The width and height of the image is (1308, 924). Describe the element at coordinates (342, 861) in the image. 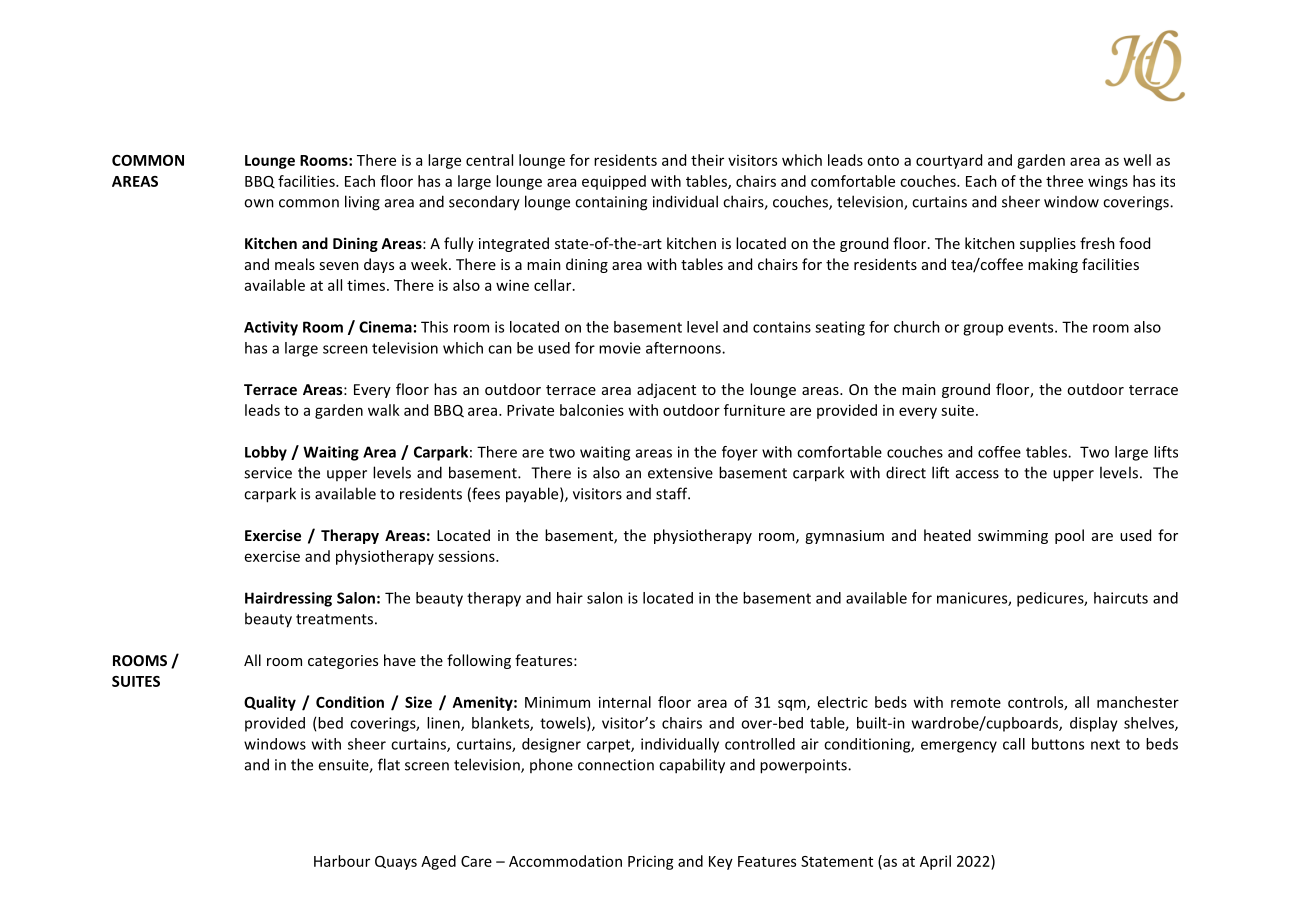

I see `Harbour` at that location.
